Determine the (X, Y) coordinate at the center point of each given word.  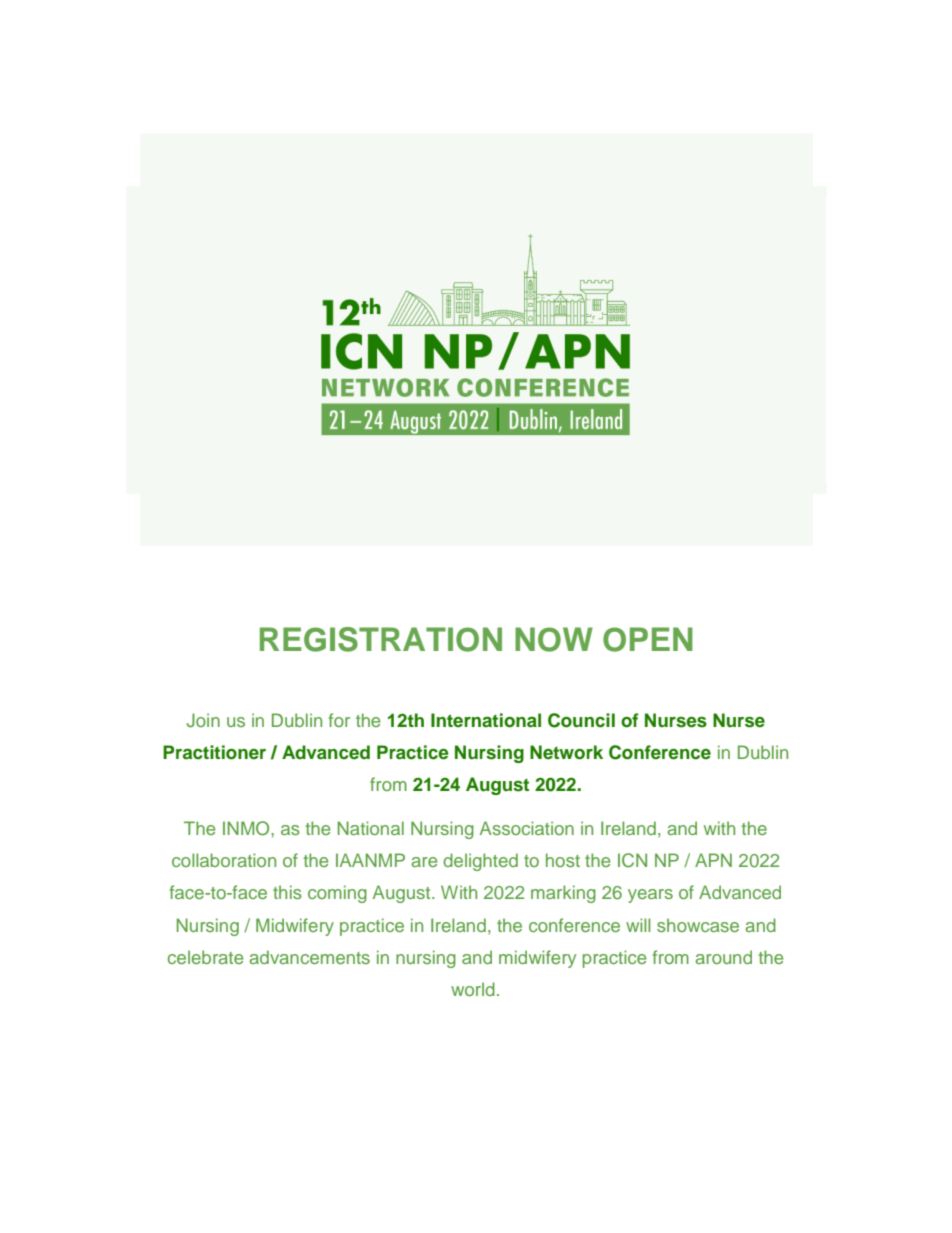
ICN (632, 860)
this (287, 892)
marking (563, 894)
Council (581, 720)
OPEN (648, 639)
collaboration (224, 860)
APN (713, 860)
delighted (480, 862)
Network (566, 752)
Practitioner (214, 752)
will (638, 925)
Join (203, 720)
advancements (309, 957)
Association (527, 828)
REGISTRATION (381, 639)
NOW (554, 639)
